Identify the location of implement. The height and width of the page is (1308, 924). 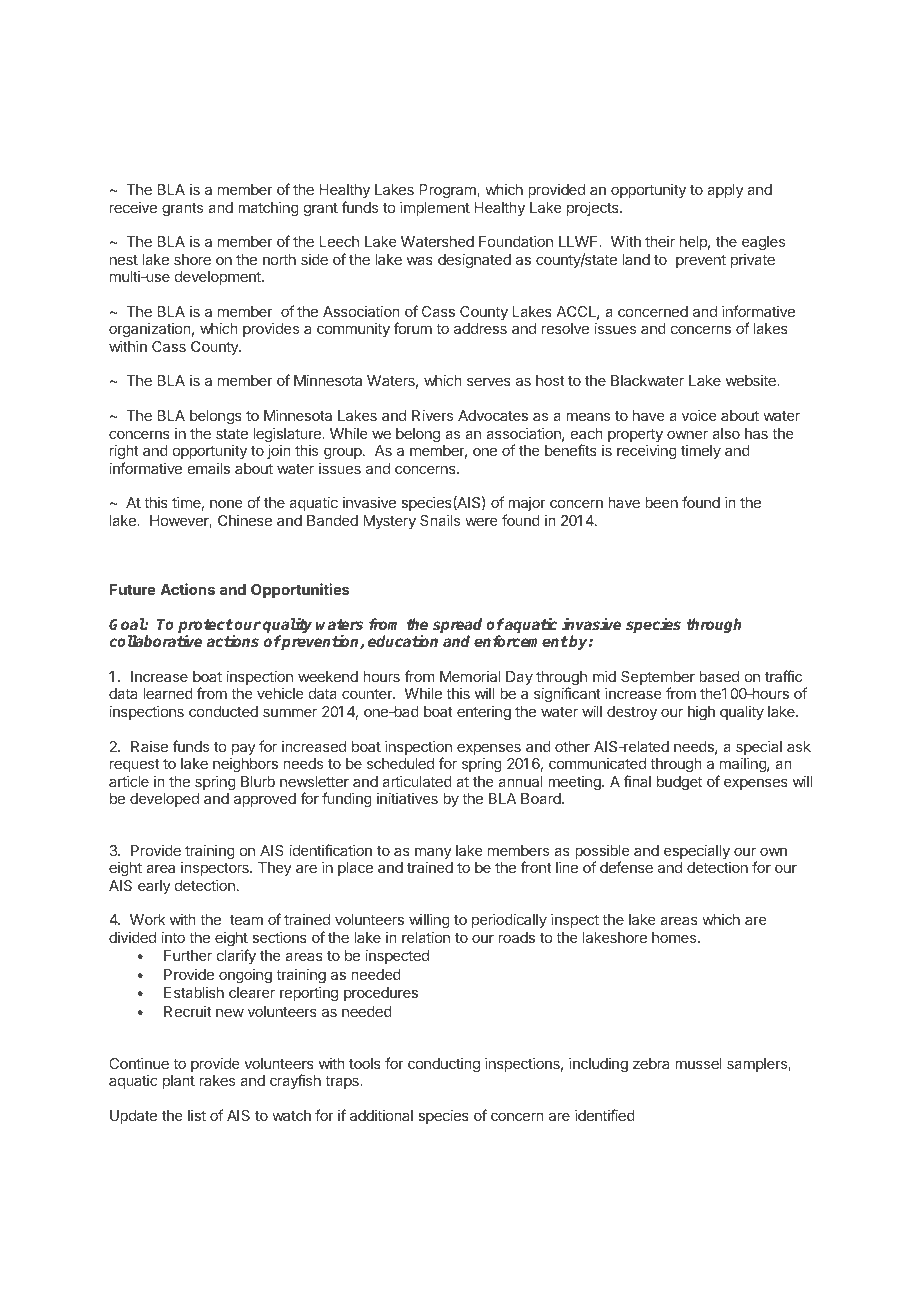
(435, 209).
